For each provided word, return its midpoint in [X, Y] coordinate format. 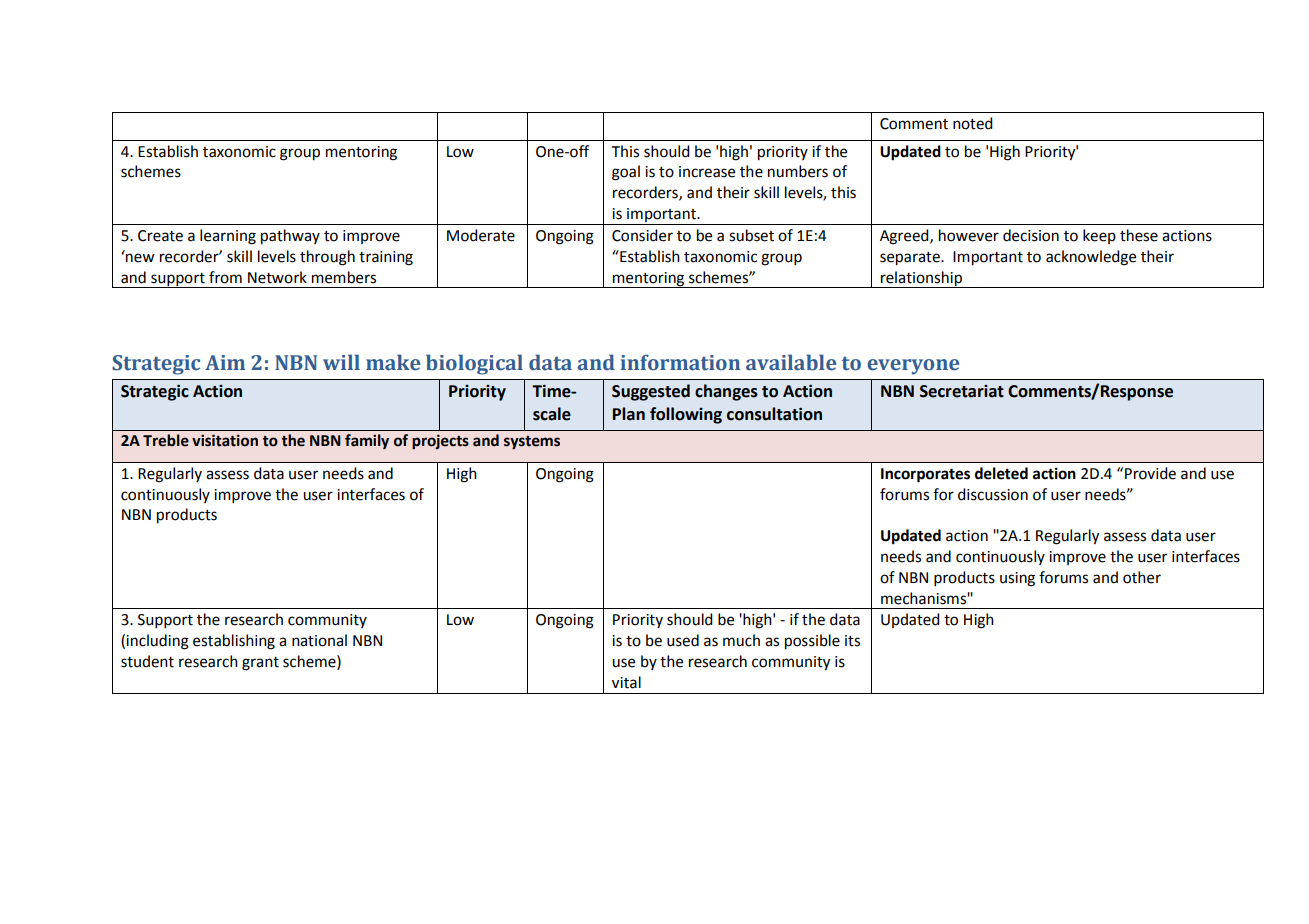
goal [626, 173]
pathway [290, 237]
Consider [642, 235]
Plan [629, 414]
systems [532, 443]
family [367, 441]
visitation [225, 440]
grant [260, 664]
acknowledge [1091, 258]
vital [626, 682]
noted [973, 123]
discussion [993, 494]
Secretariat [962, 391]
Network [277, 277]
